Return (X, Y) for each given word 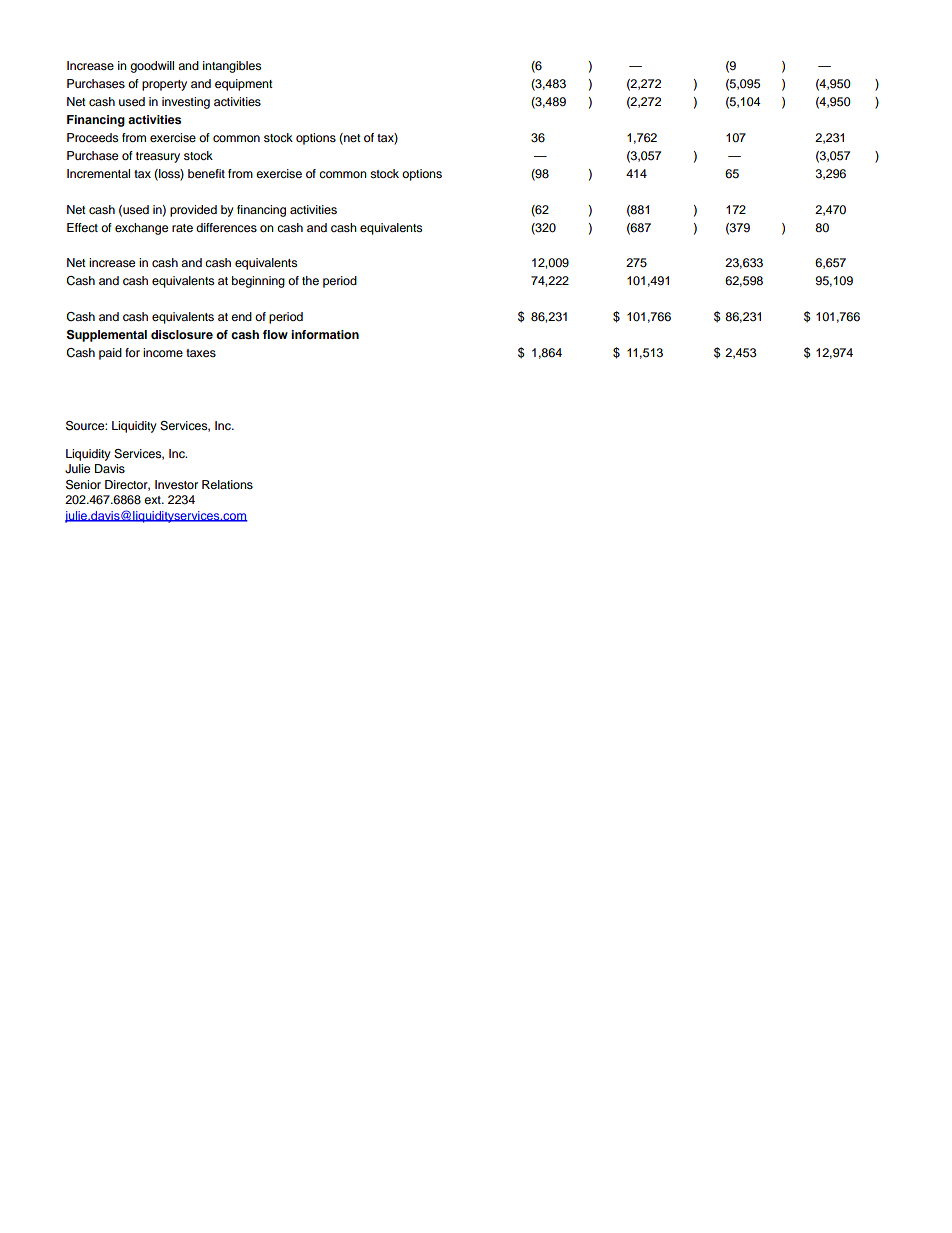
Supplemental (107, 336)
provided (193, 211)
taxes (201, 353)
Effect (82, 227)
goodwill (152, 67)
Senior (83, 485)
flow (275, 334)
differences (226, 227)
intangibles (232, 67)
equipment (244, 85)
